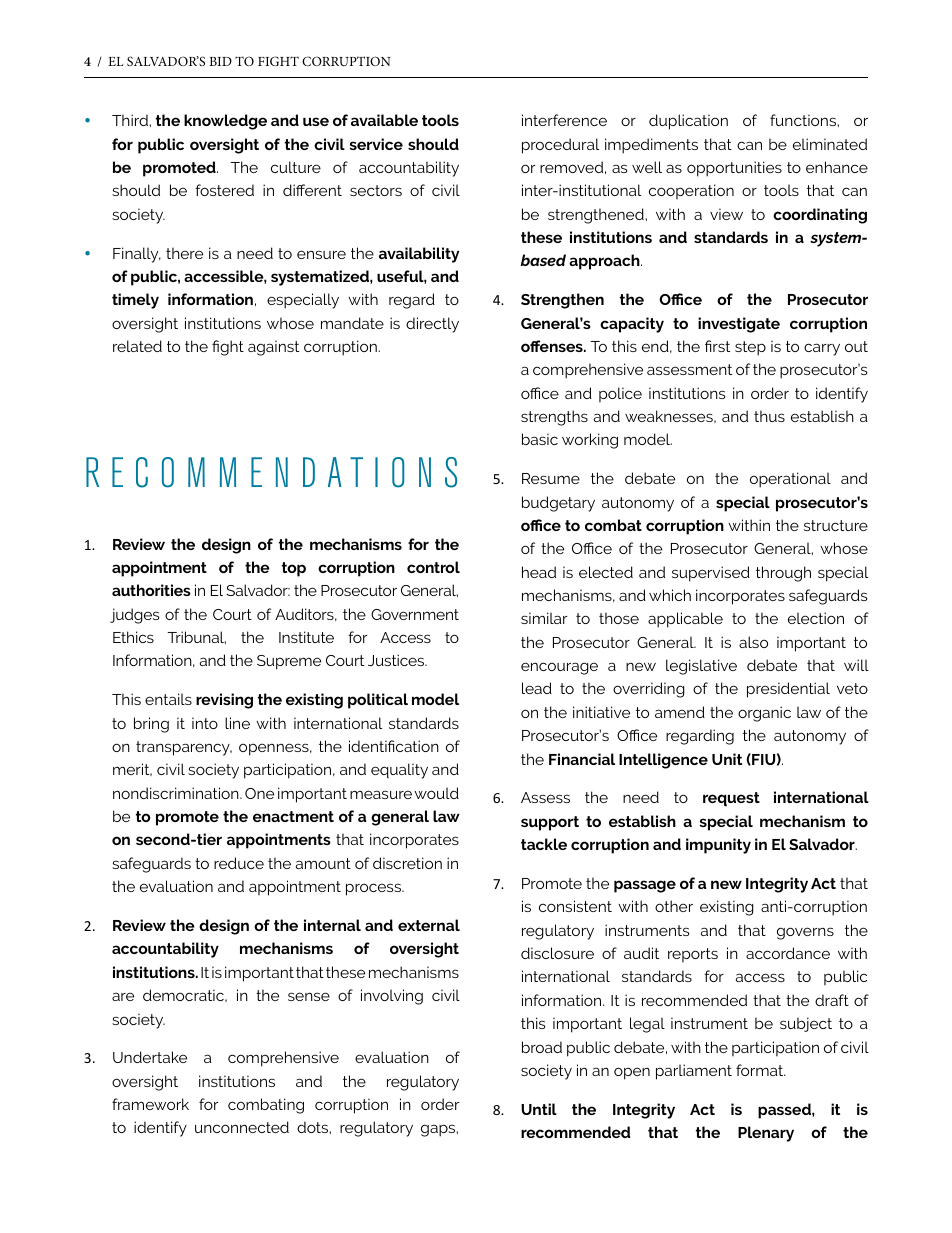 The height and width of the document is (1233, 952). I want to click on procedural, so click(560, 146).
